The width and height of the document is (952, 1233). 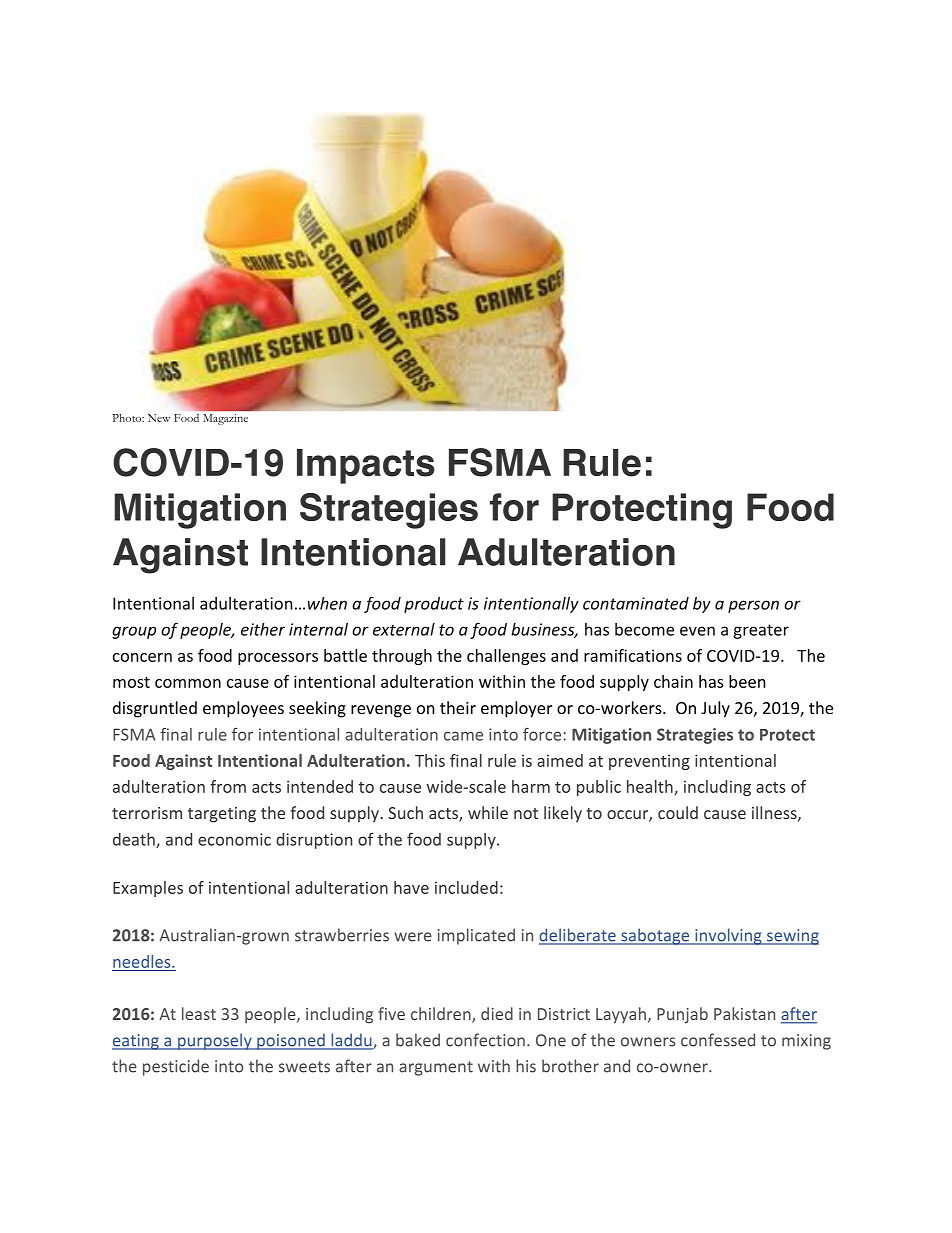 What do you see at coordinates (159, 418) in the document?
I see `New` at bounding box center [159, 418].
